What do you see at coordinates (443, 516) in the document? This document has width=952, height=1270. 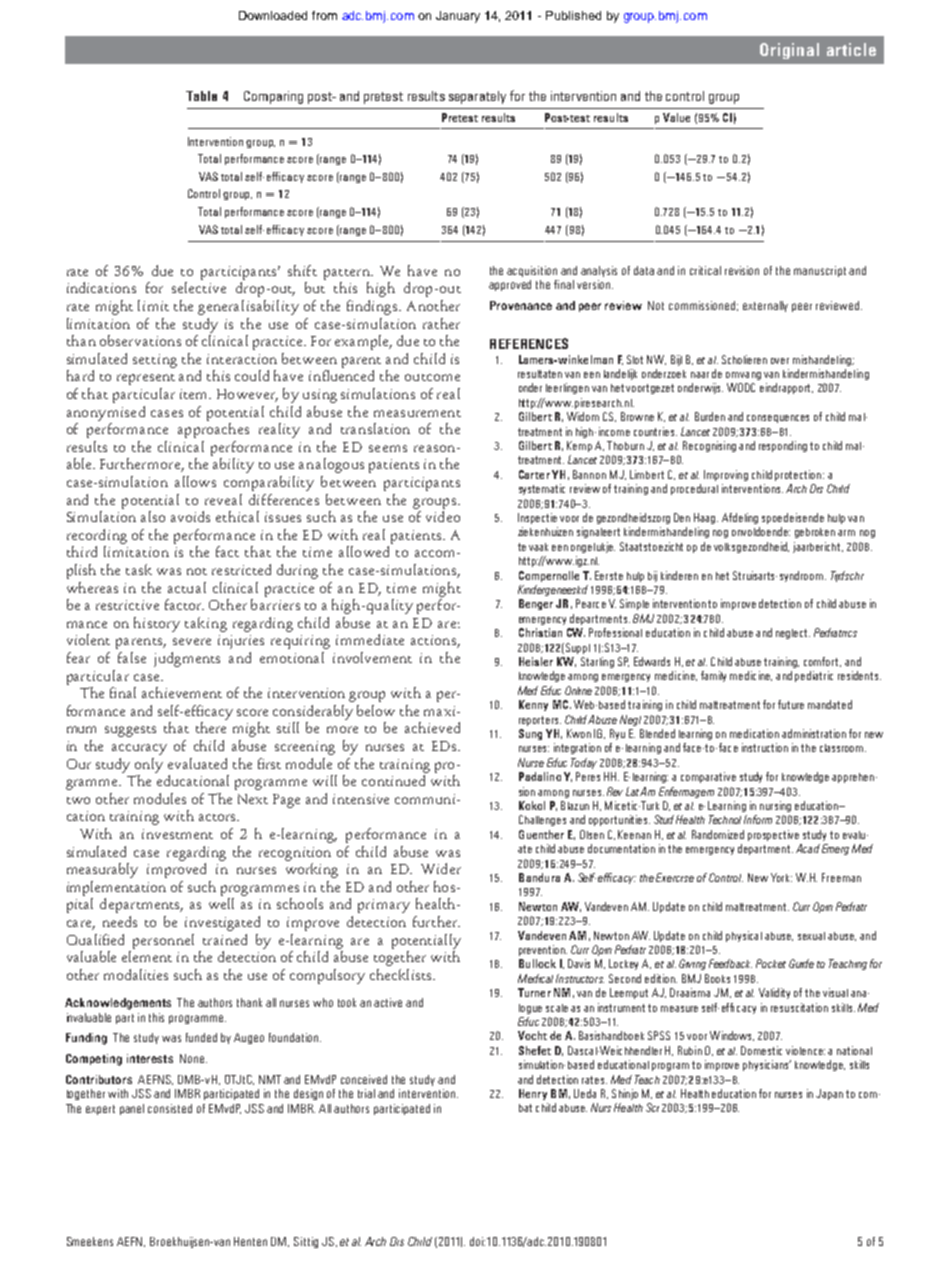 I see `video` at bounding box center [443, 516].
